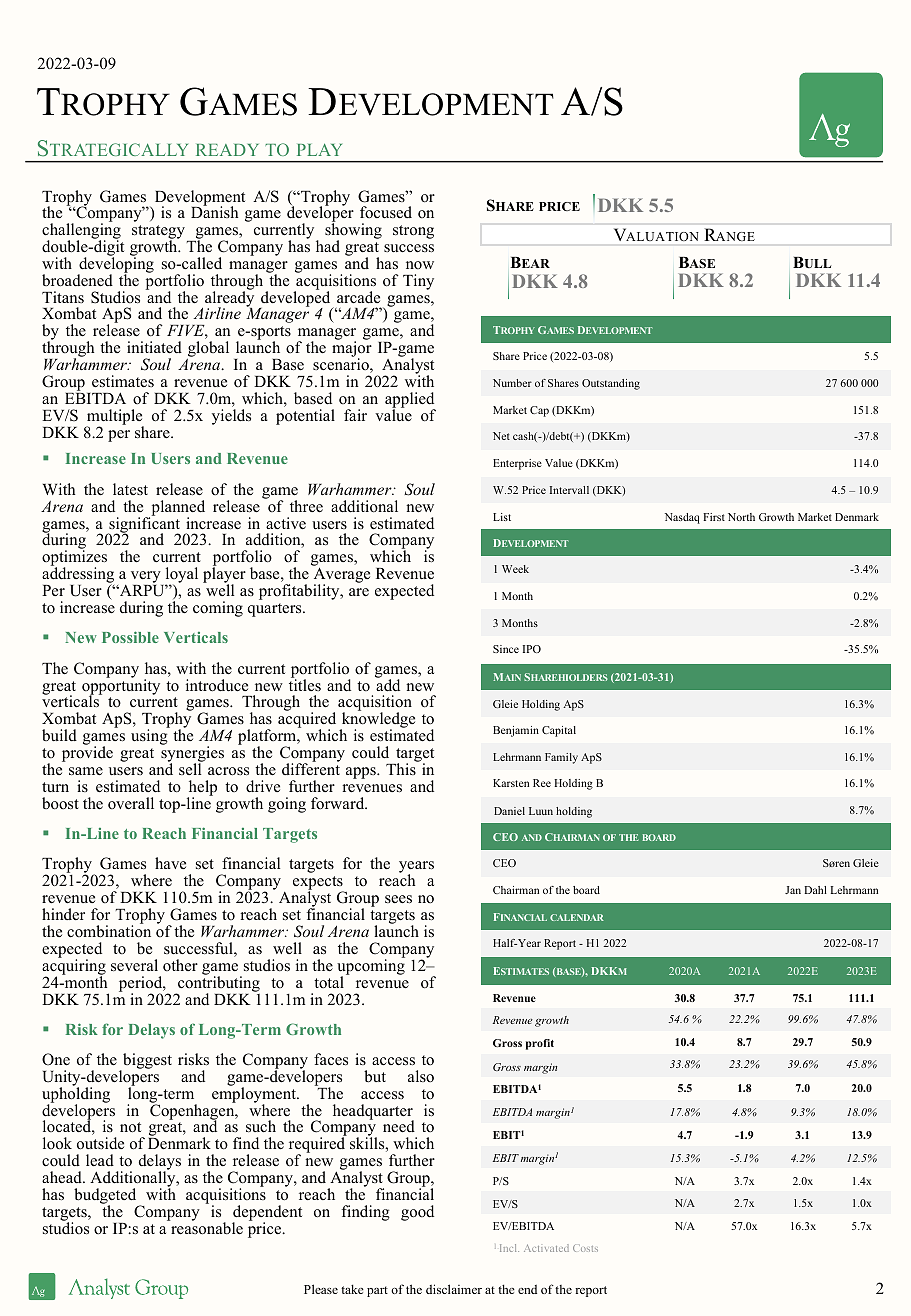 This screenshot has height=1316, width=911. What do you see at coordinates (149, 737) in the screenshot?
I see `using` at bounding box center [149, 737].
